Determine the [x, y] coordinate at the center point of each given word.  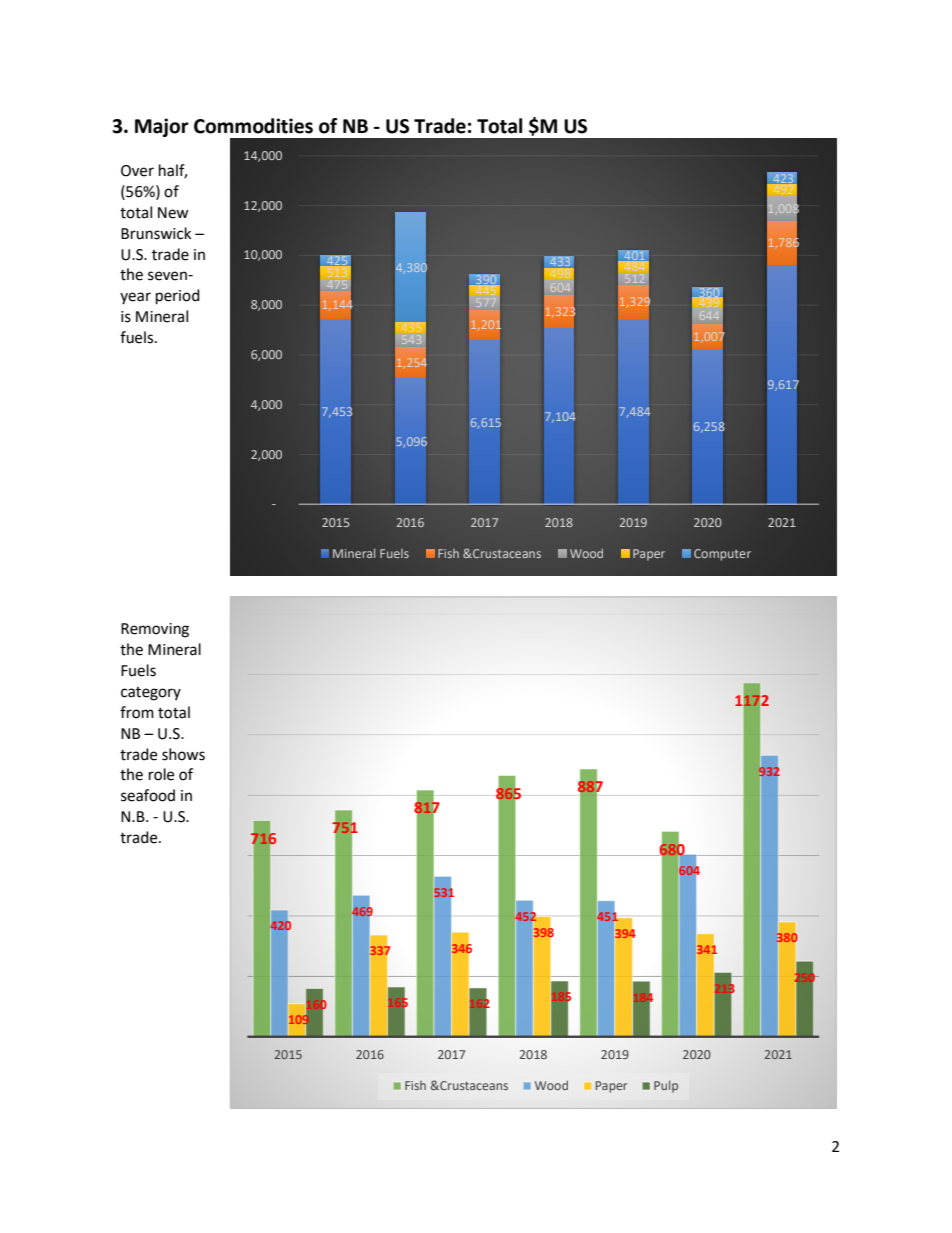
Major [162, 127]
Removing [155, 630]
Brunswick [156, 233]
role [161, 774]
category [151, 694]
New [173, 213]
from [137, 712]
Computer [722, 555]
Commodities [253, 126]
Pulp [666, 1086]
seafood [148, 795]
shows [183, 754]
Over [137, 171]
